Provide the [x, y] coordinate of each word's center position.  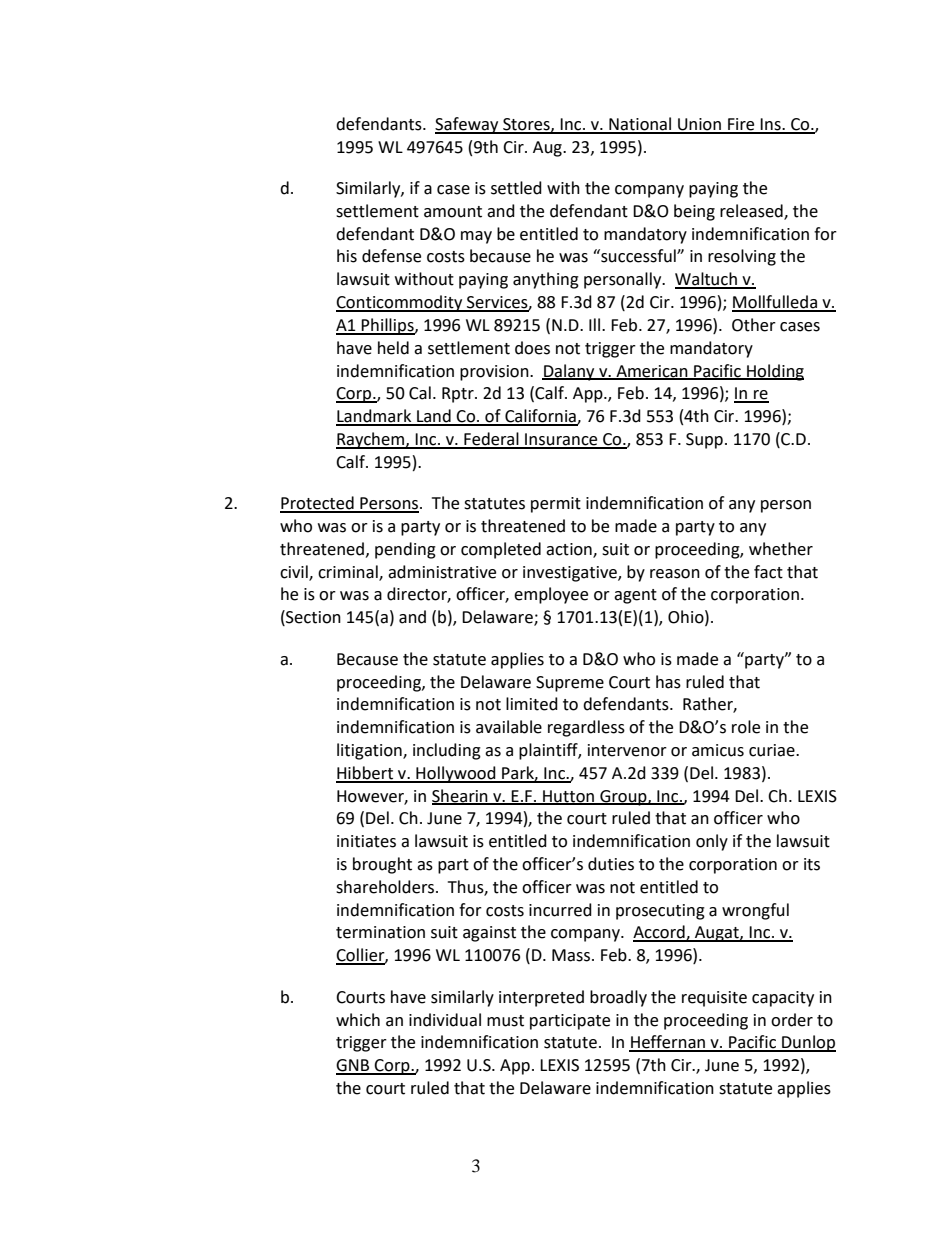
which [358, 1020]
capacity [783, 999]
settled [516, 188]
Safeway [468, 125]
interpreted [541, 998]
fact [768, 572]
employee [551, 595]
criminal [349, 572]
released [752, 212]
